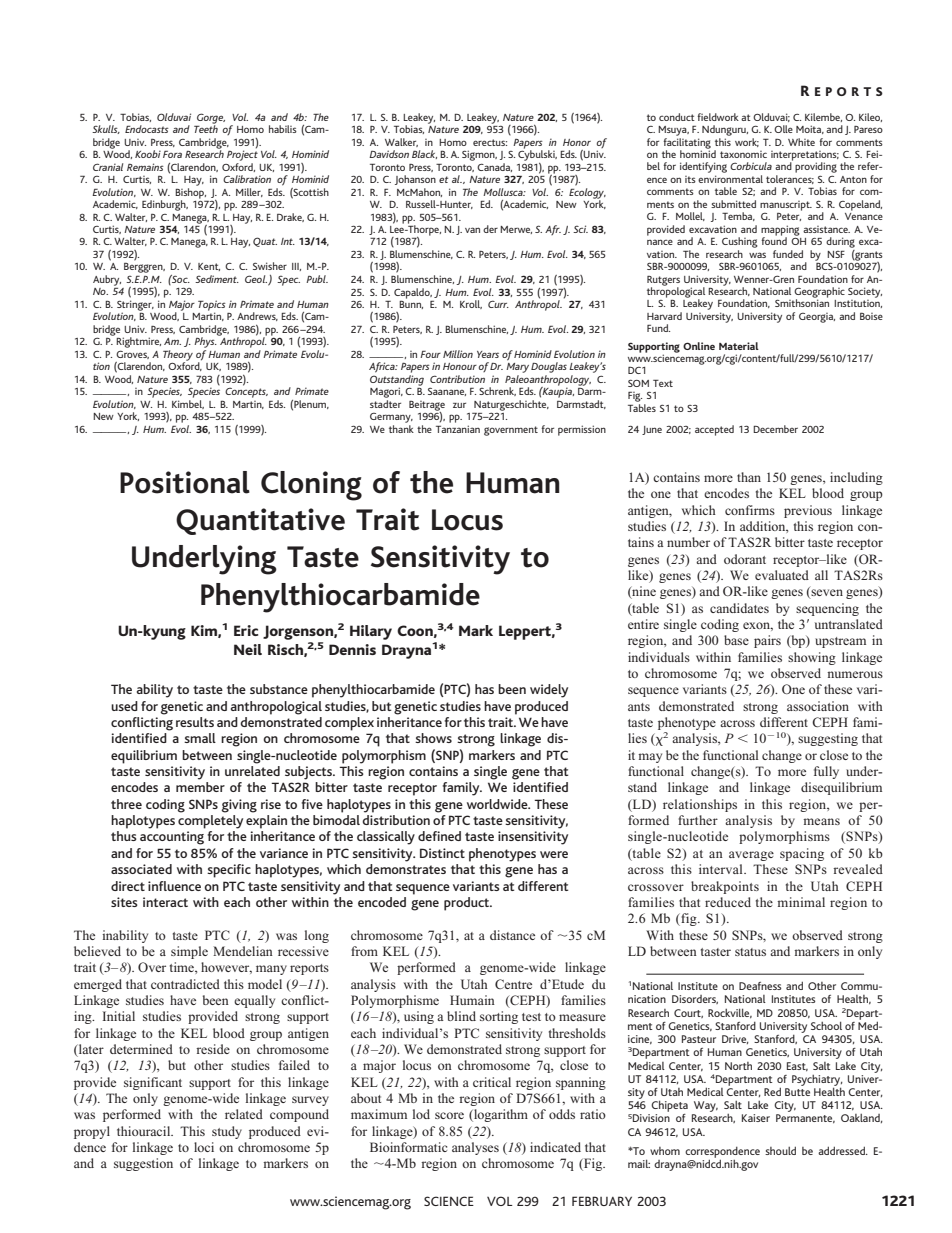 The image size is (952, 1233). Describe the element at coordinates (458, 429) in the document. I see `Tanzanian` at that location.
